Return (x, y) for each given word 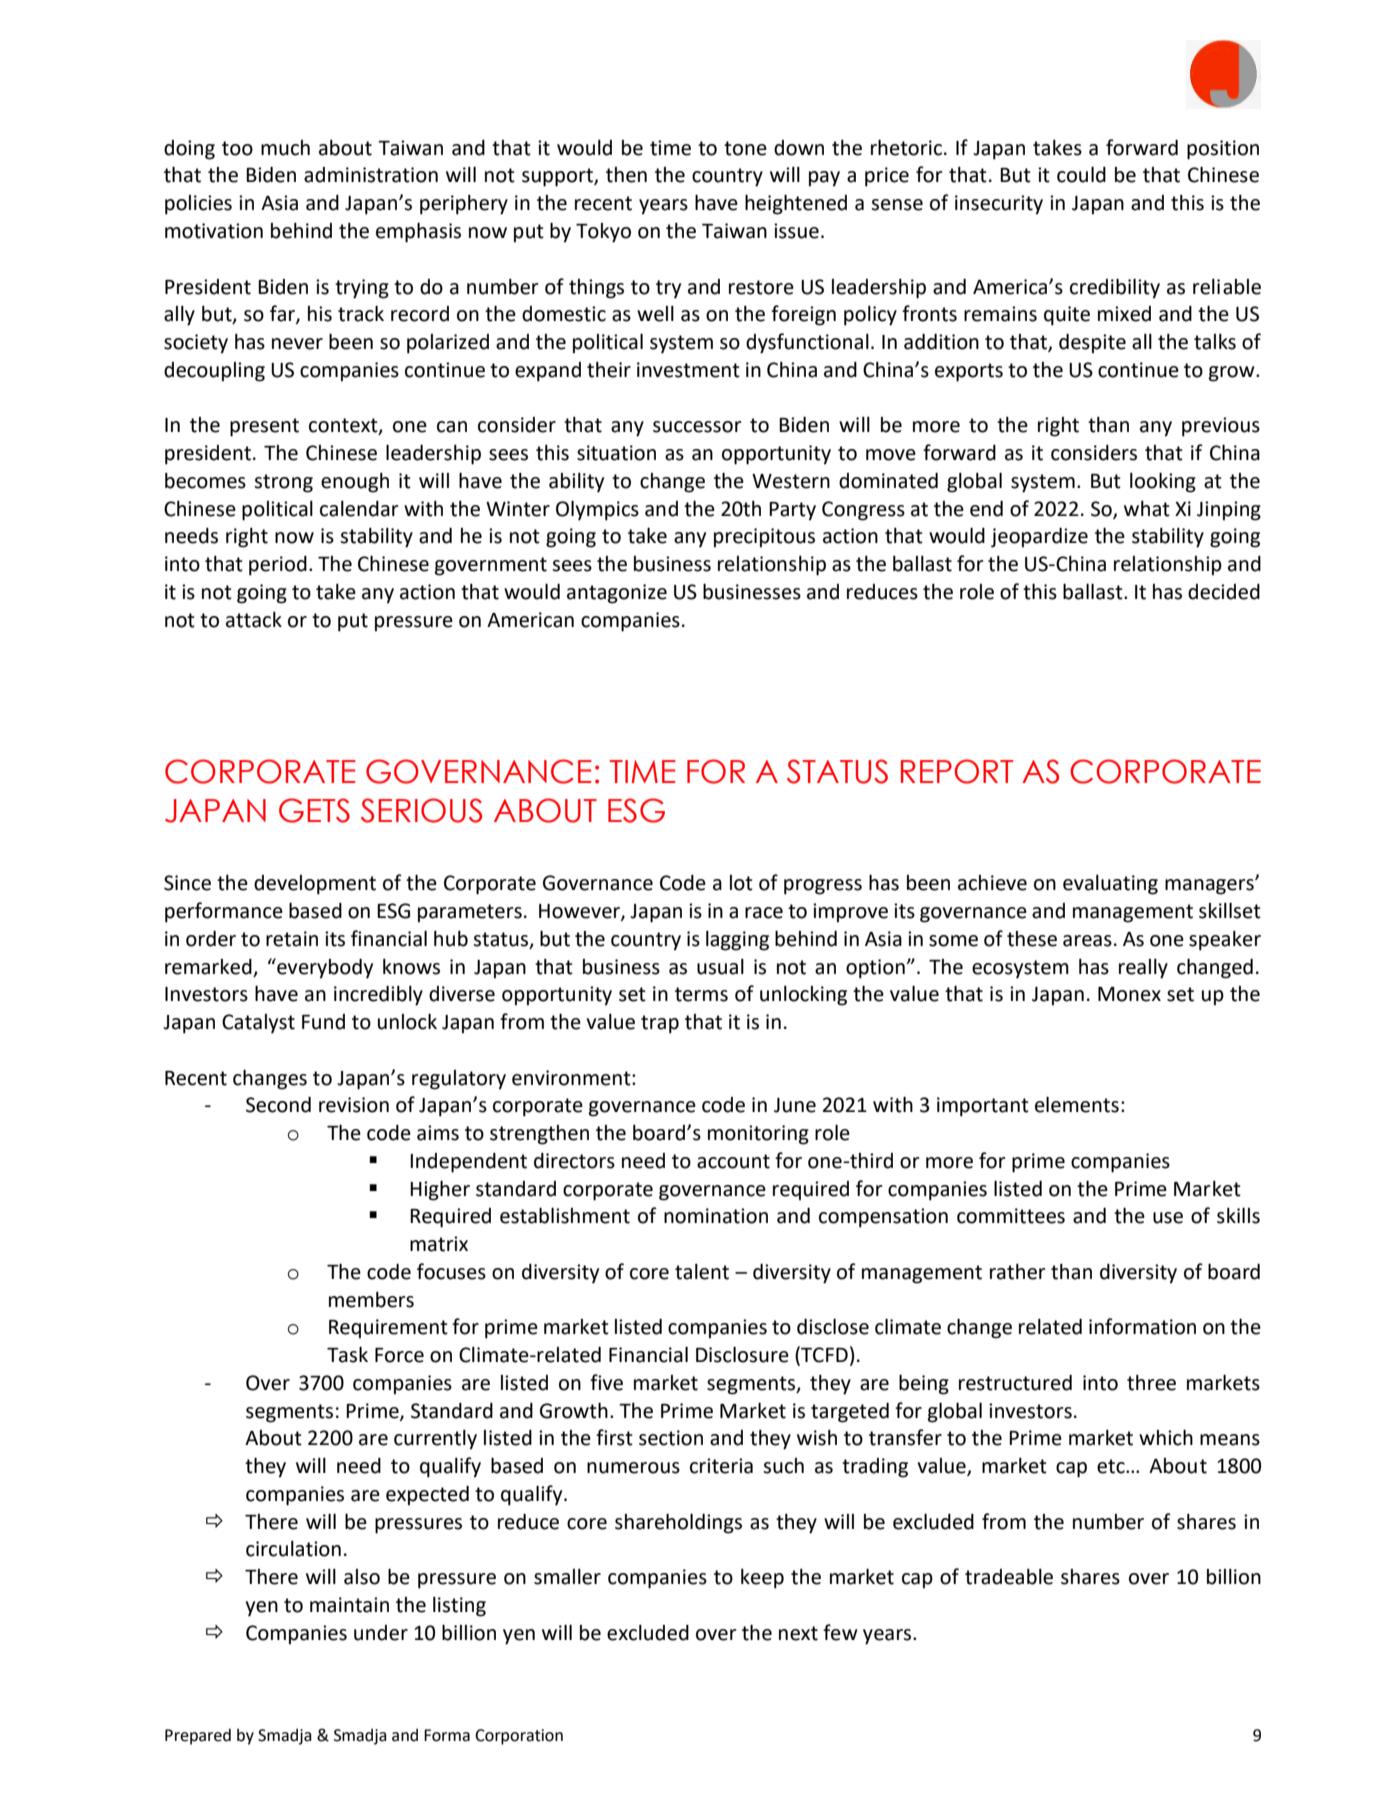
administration (371, 175)
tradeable (1009, 1577)
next (798, 1633)
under (381, 1633)
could (1081, 174)
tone (745, 148)
